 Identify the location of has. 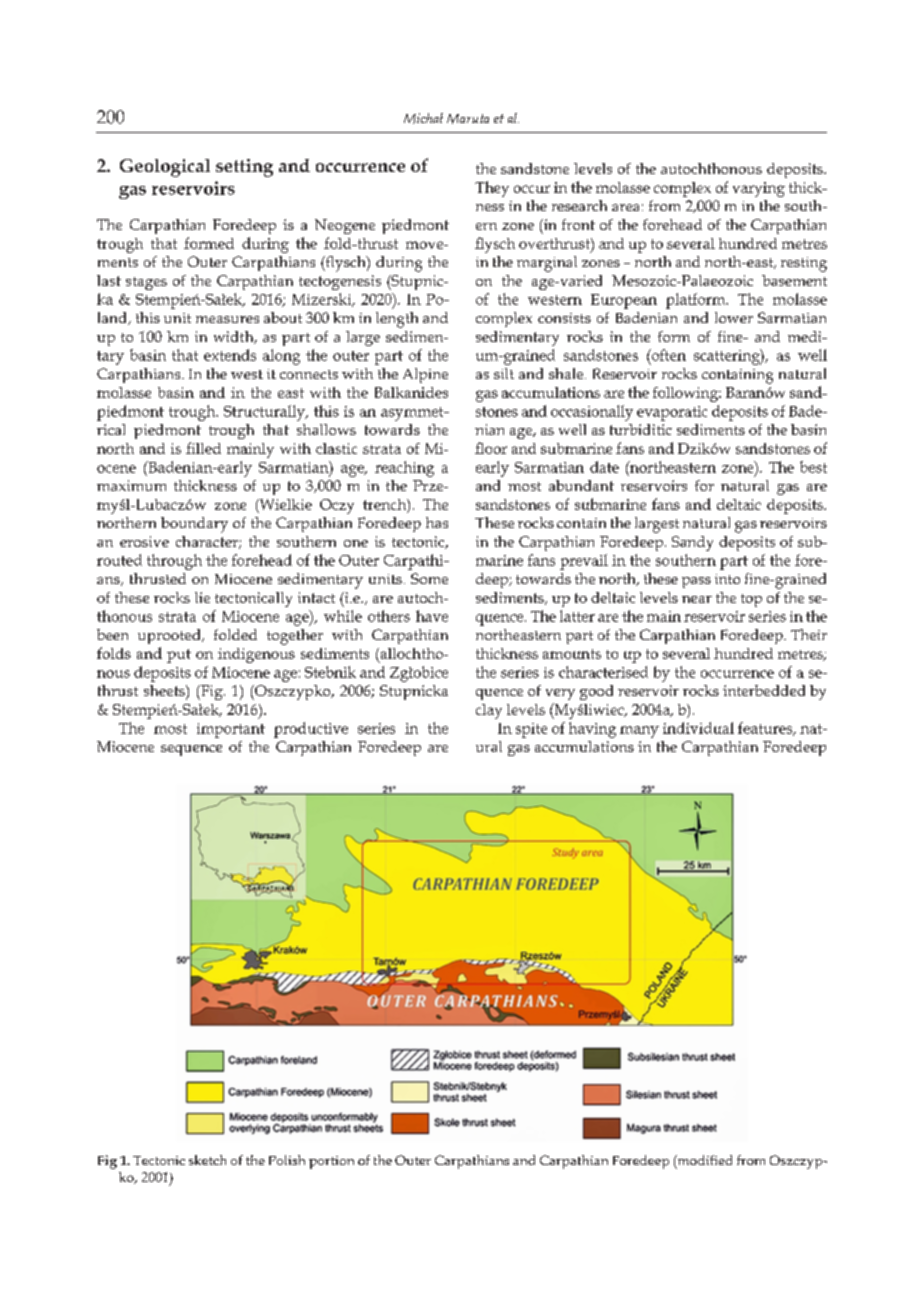
(437, 522).
